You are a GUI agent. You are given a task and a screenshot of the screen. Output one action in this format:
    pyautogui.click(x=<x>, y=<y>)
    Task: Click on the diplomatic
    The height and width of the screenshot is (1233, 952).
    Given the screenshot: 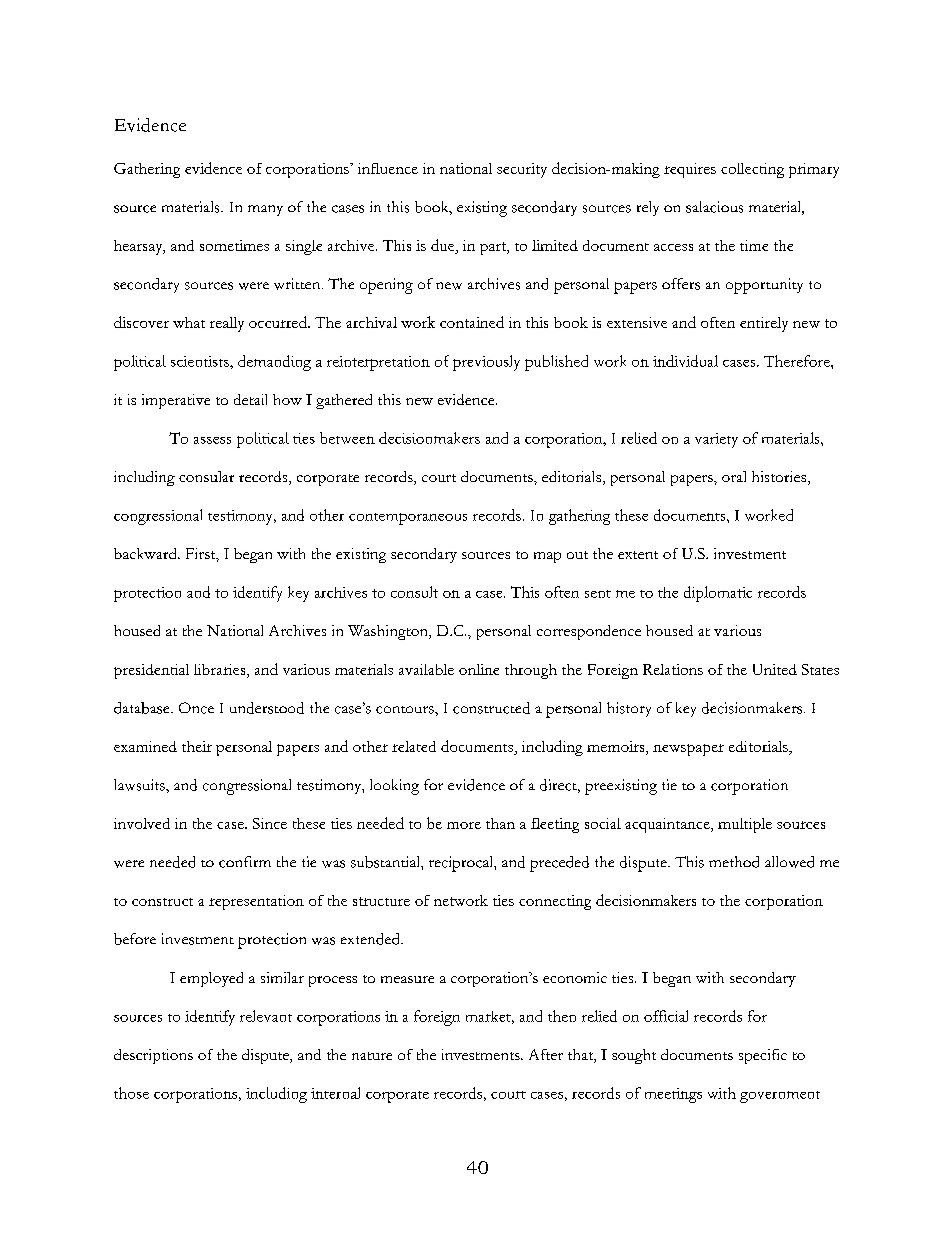 What is the action you would take?
    pyautogui.click(x=718, y=594)
